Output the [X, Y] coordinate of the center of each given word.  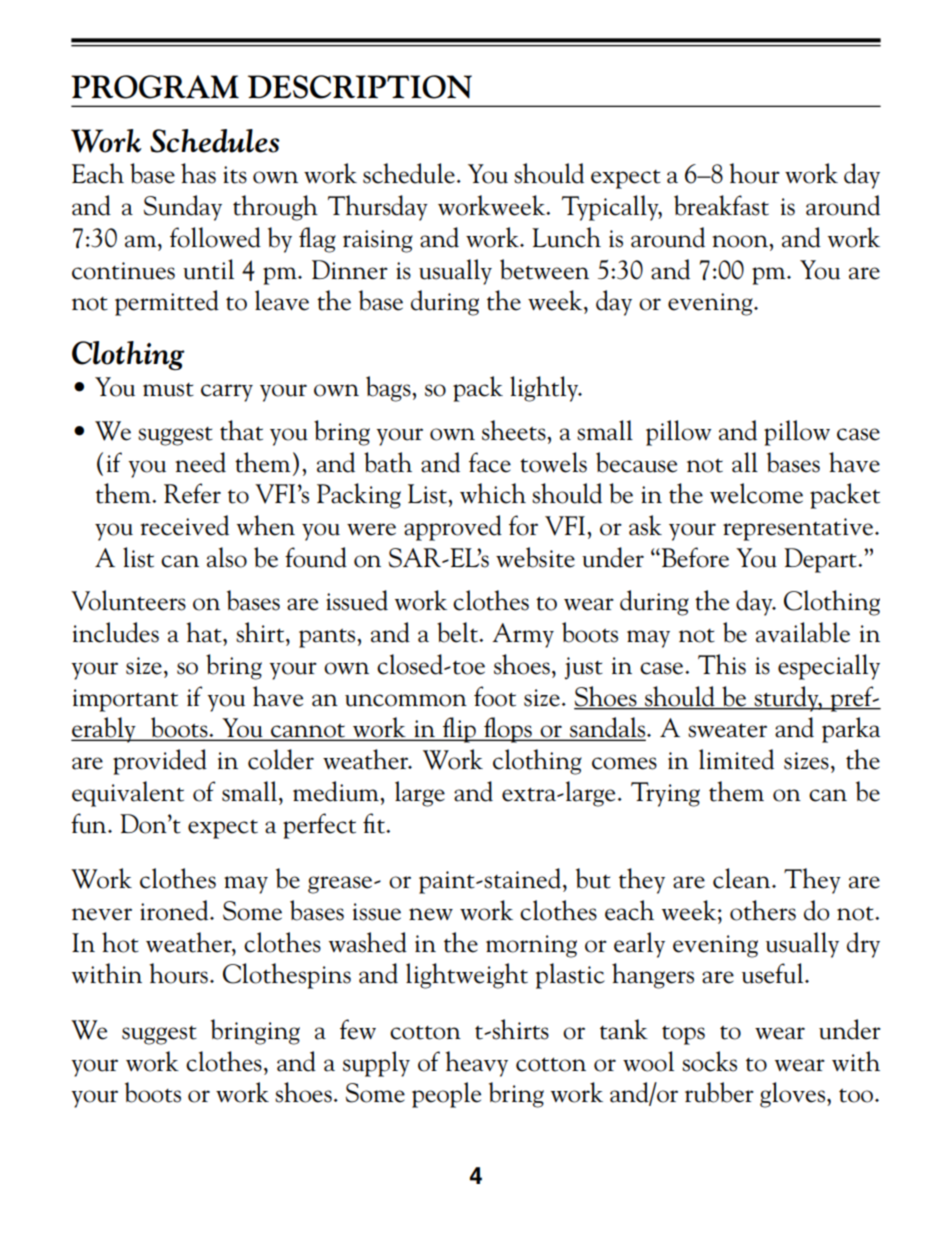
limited [736, 759]
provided [160, 762]
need [200, 462]
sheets [515, 430]
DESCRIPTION [360, 87]
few [358, 1029]
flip [459, 730]
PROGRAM [155, 87]
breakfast [721, 205]
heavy [476, 1064]
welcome [756, 493]
